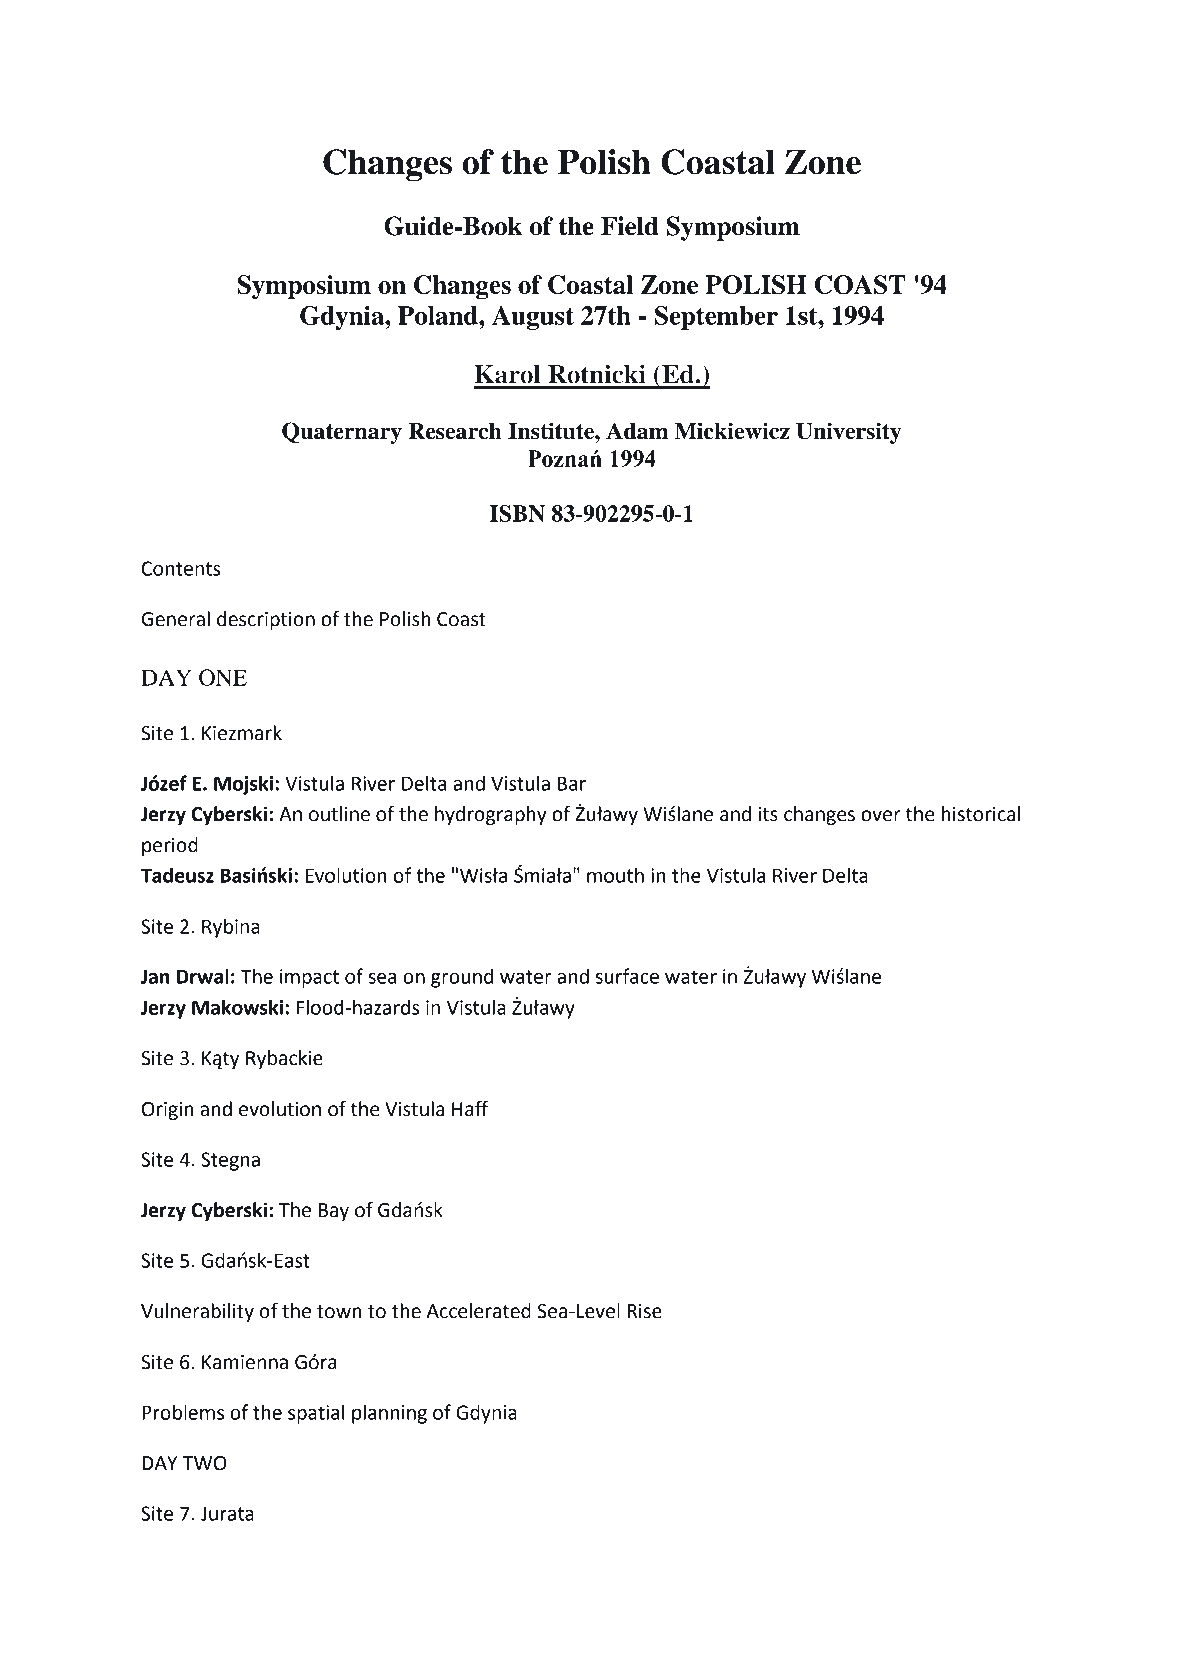 The width and height of the screenshot is (1184, 1674). I want to click on period, so click(170, 846).
